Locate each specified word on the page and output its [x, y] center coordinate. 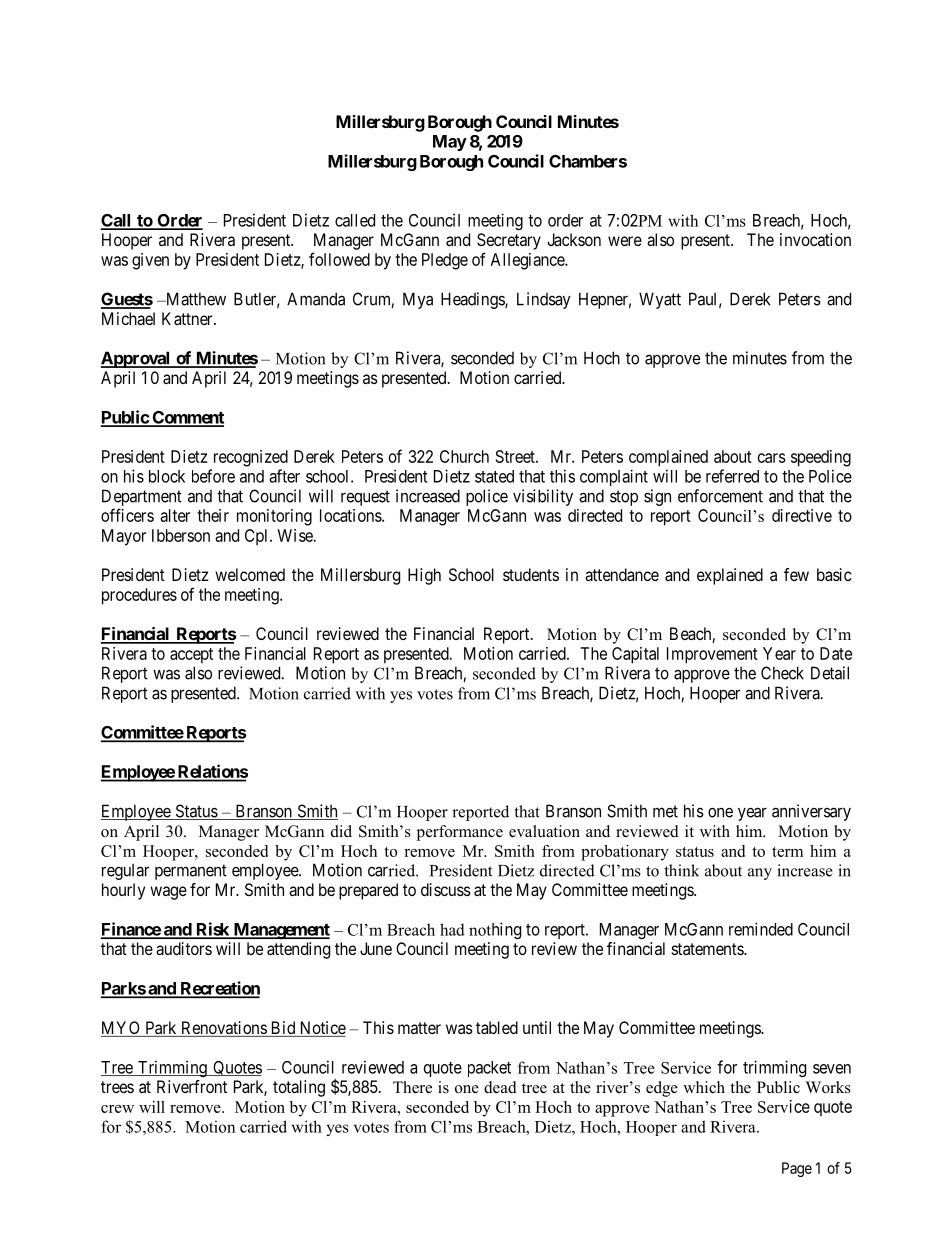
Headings [473, 300]
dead [500, 1087]
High [424, 576]
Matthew [195, 299]
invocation [815, 239]
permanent [191, 872]
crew [117, 1109]
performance [460, 833]
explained [730, 576]
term [787, 852]
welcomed [250, 574]
